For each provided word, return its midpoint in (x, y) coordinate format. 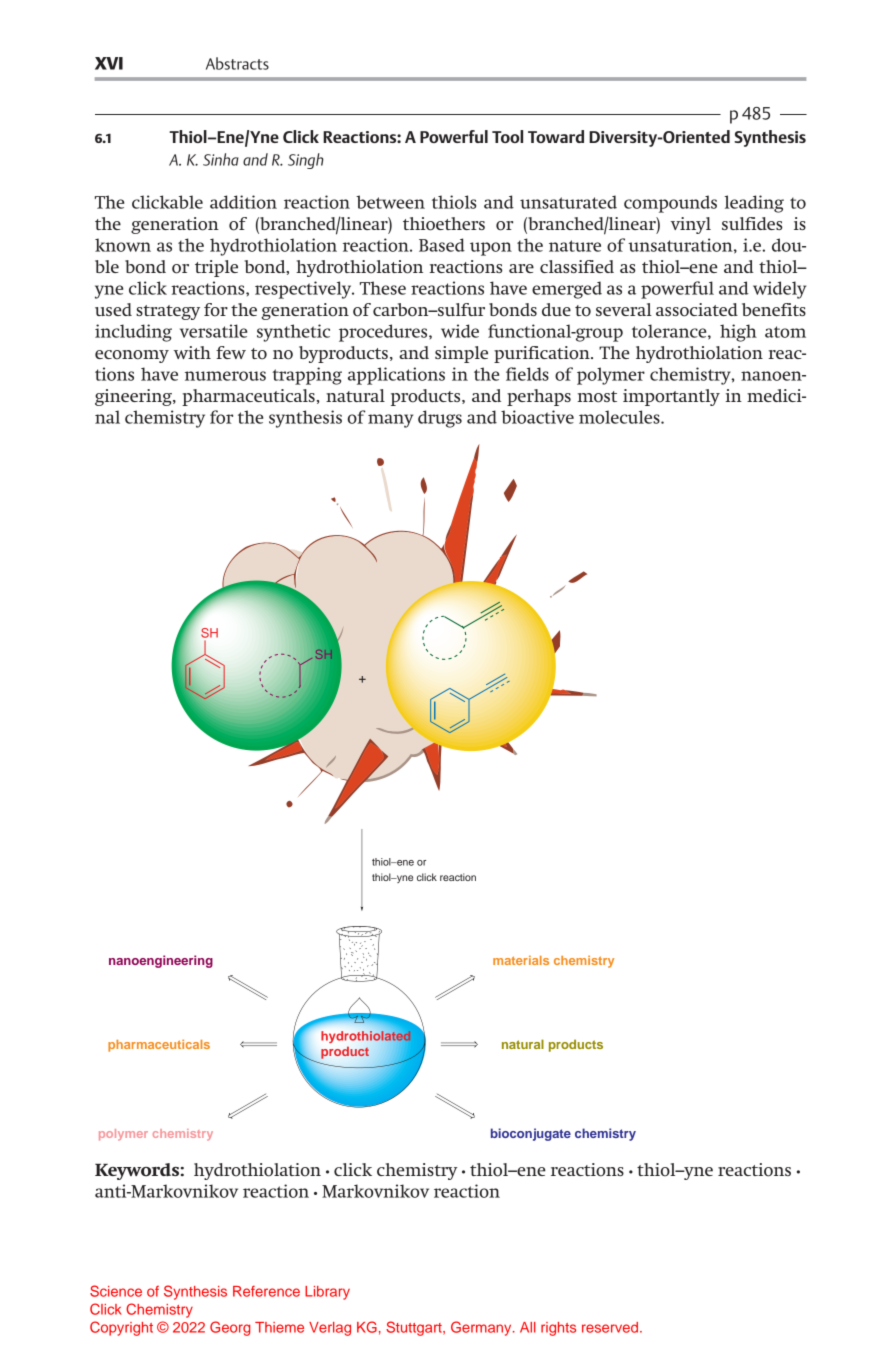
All (528, 1327)
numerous (225, 376)
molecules (620, 417)
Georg (230, 1328)
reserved (610, 1327)
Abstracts (237, 63)
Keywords (137, 1171)
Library (327, 1293)
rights (558, 1329)
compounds (670, 204)
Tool (507, 136)
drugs (440, 419)
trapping (307, 376)
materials (521, 960)
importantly (671, 397)
